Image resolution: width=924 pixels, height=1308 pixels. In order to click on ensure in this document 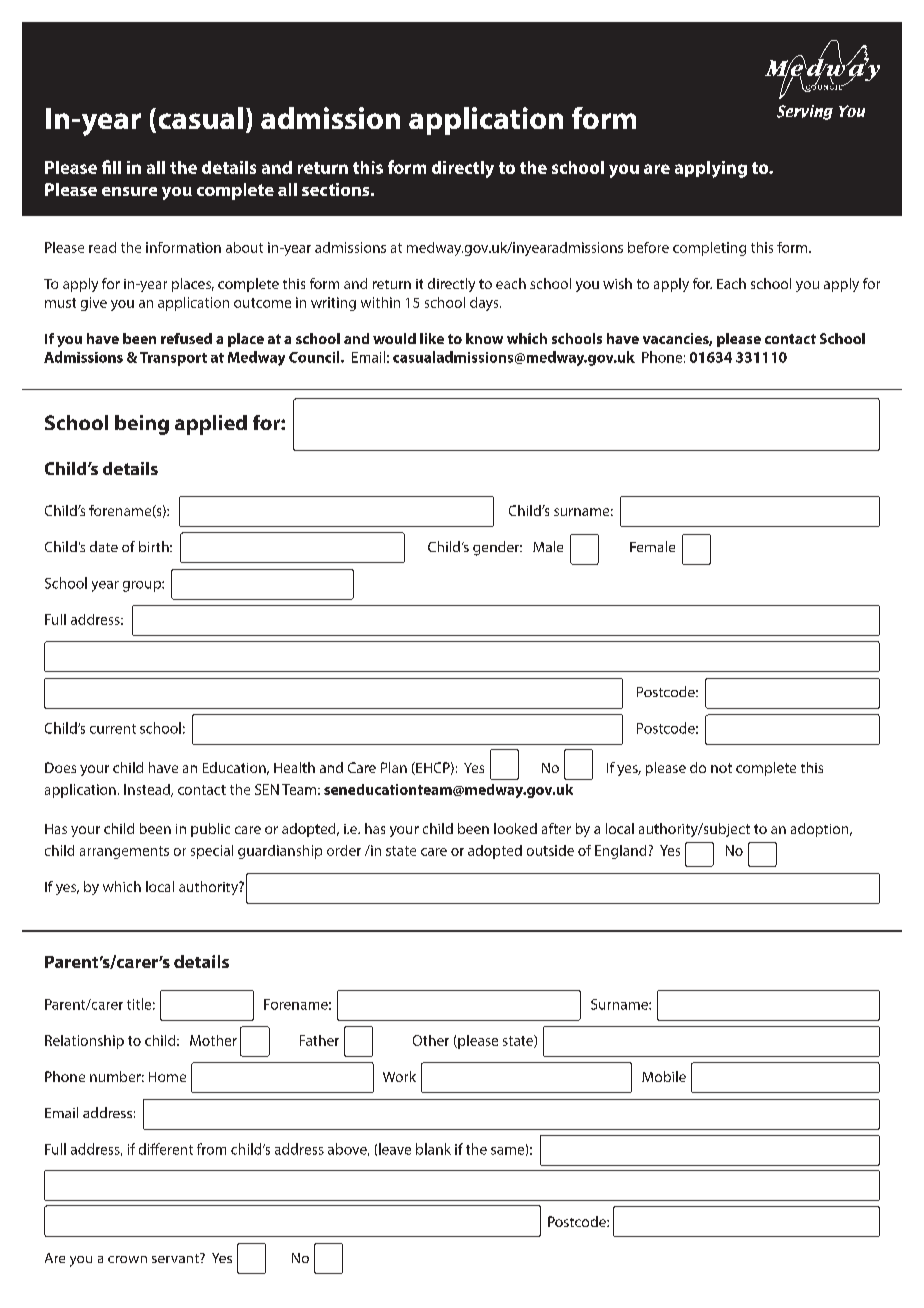, I will do `click(129, 191)`.
